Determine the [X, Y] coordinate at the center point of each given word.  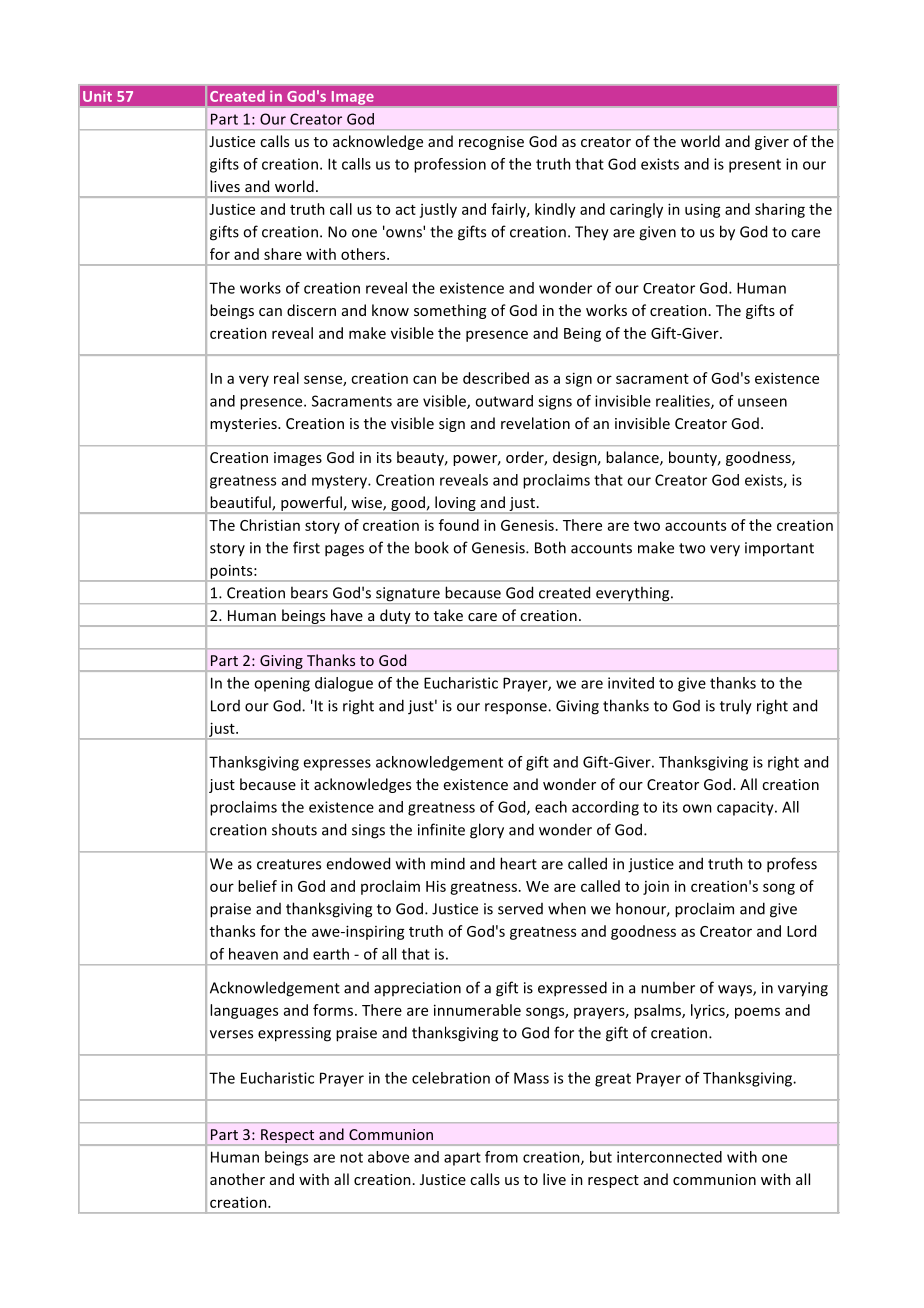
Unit [97, 96]
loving [455, 505]
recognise [491, 143]
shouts [294, 829]
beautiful [241, 503]
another [237, 1179]
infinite [441, 829]
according [605, 808]
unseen [762, 402]
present [755, 166]
